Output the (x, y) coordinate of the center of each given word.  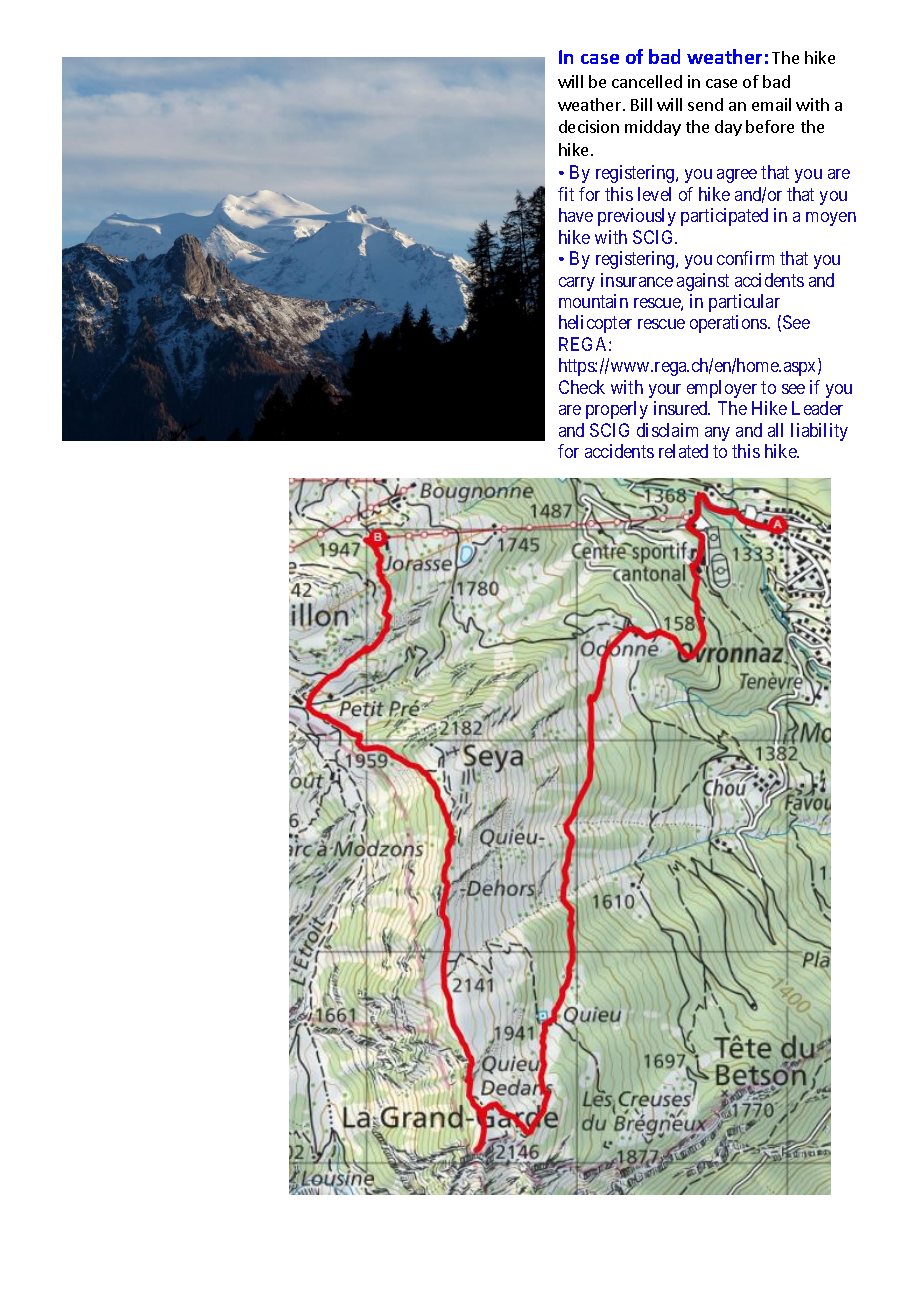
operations (729, 324)
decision (589, 126)
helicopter (595, 324)
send (705, 104)
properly (617, 410)
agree (737, 176)
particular (744, 303)
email (771, 104)
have (576, 215)
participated (724, 217)
